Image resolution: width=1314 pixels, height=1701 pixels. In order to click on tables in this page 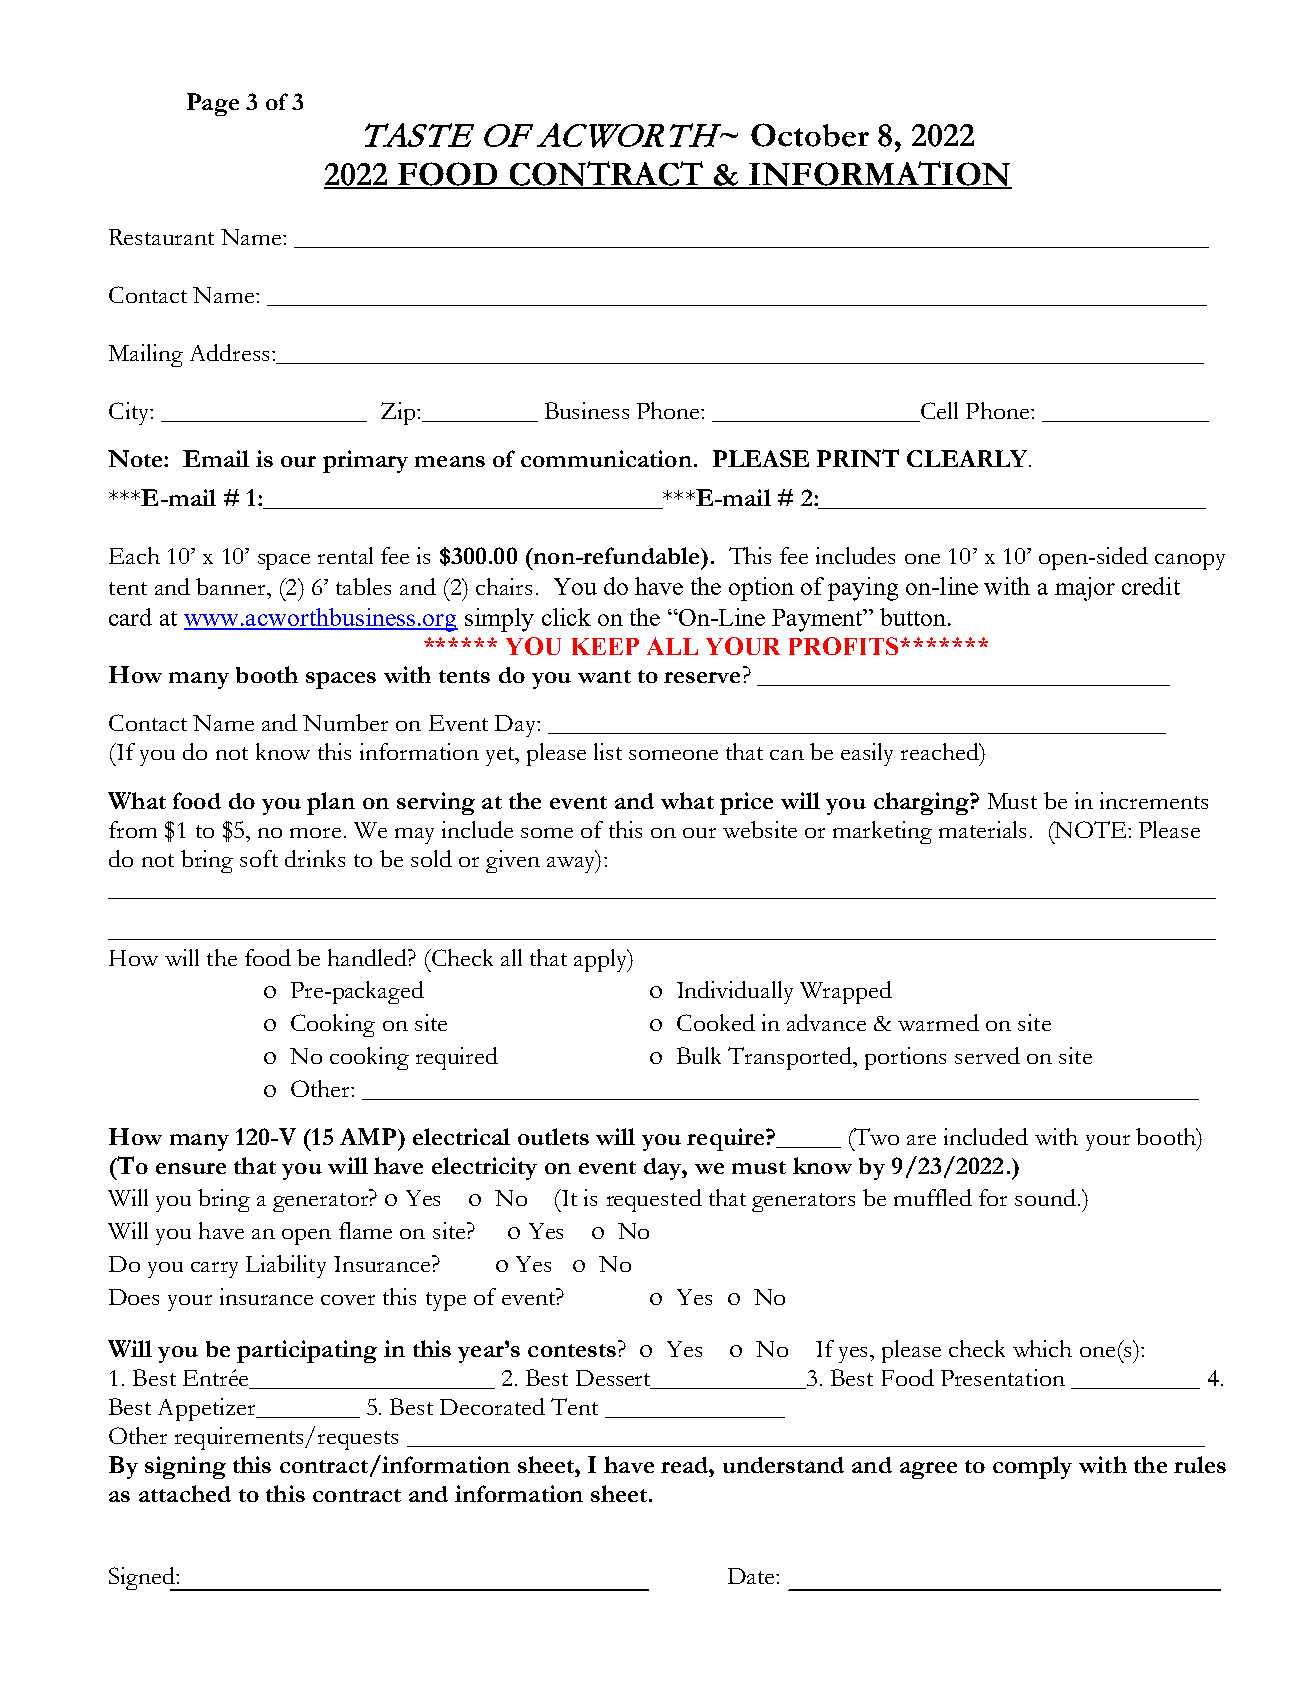, I will do `click(363, 586)`.
